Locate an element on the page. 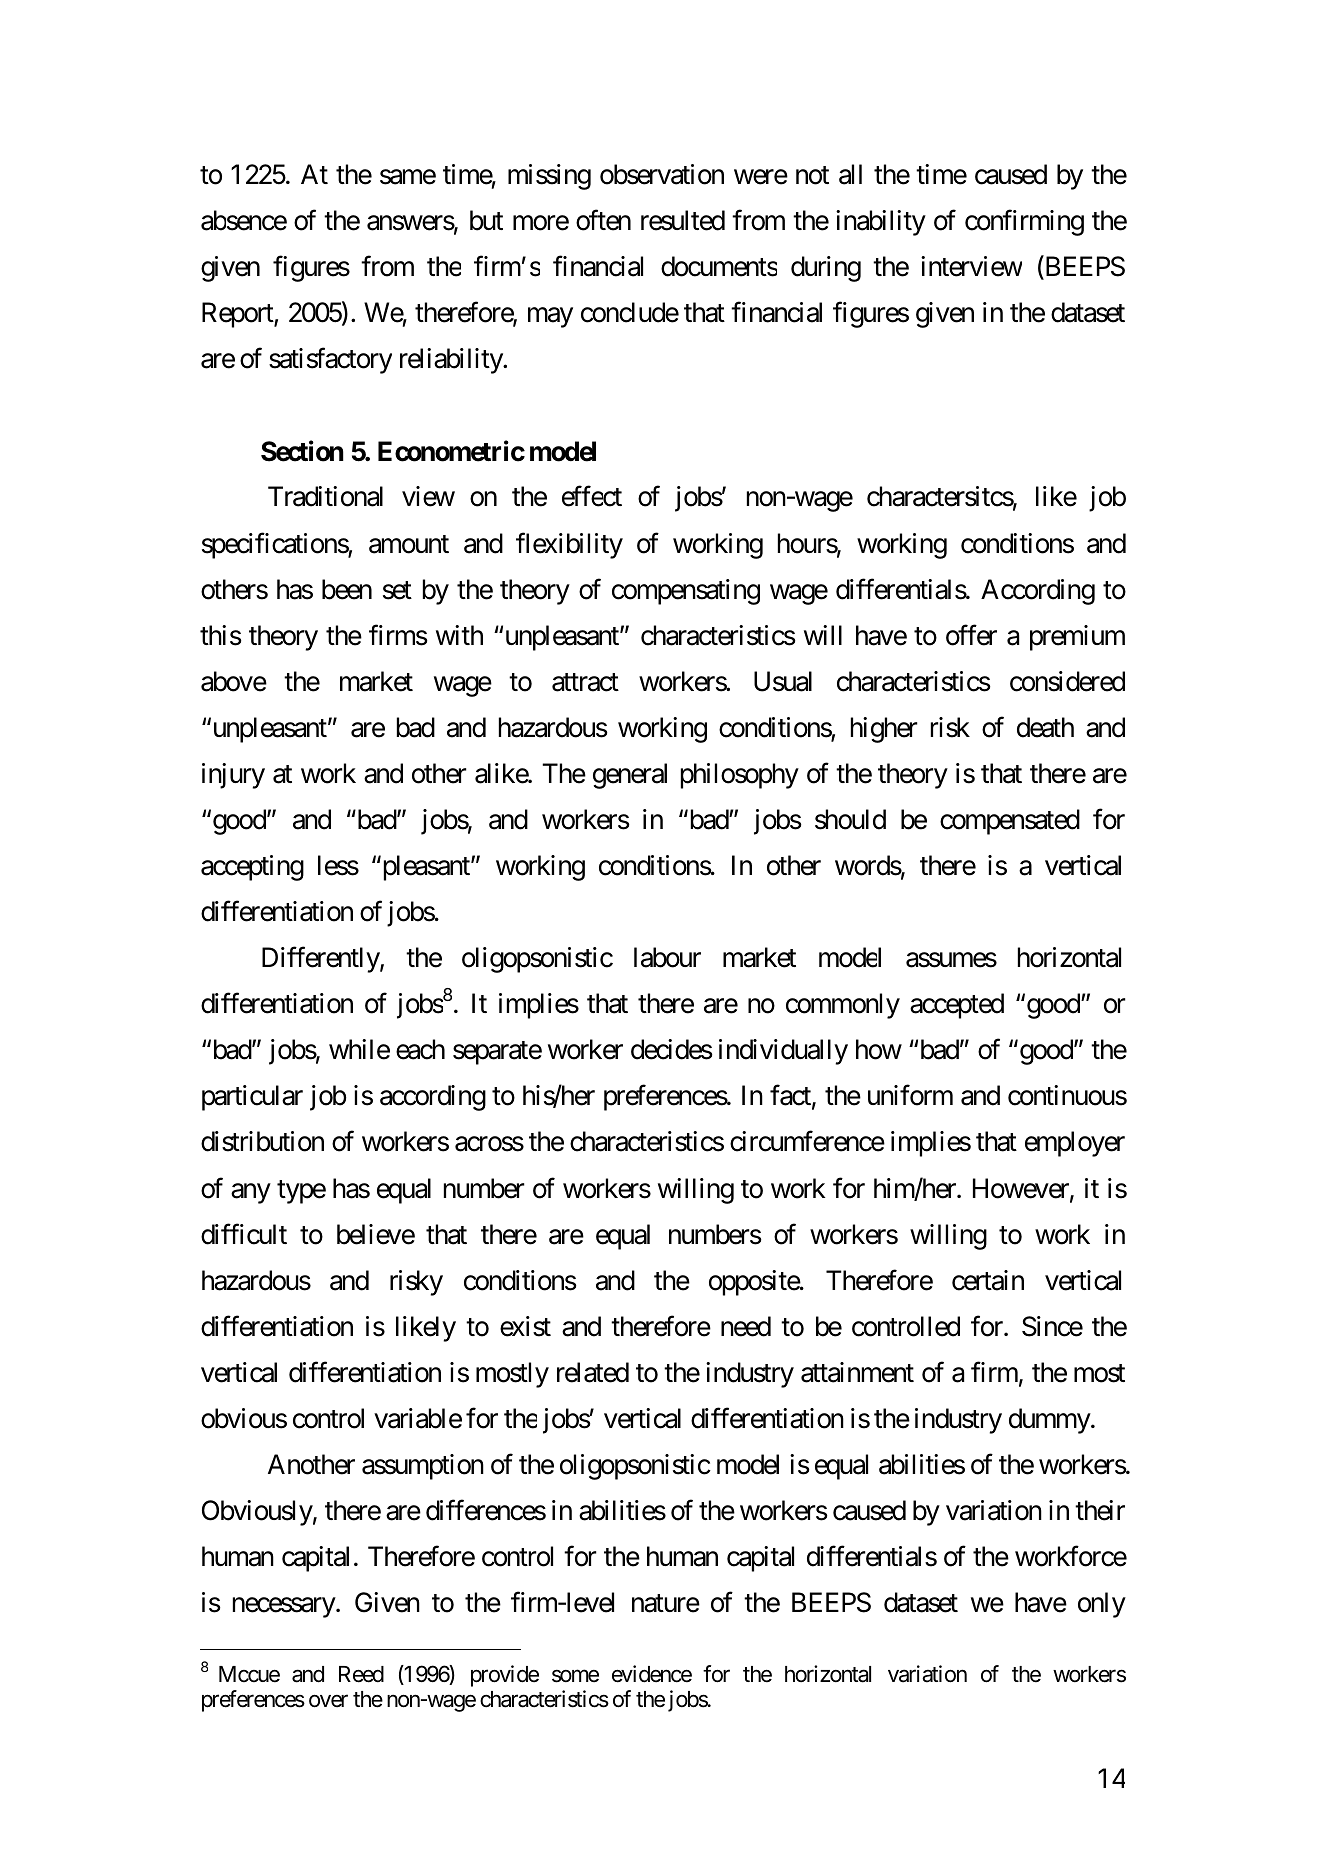 This image has height=1874, width=1324. Reed is located at coordinates (361, 1674).
